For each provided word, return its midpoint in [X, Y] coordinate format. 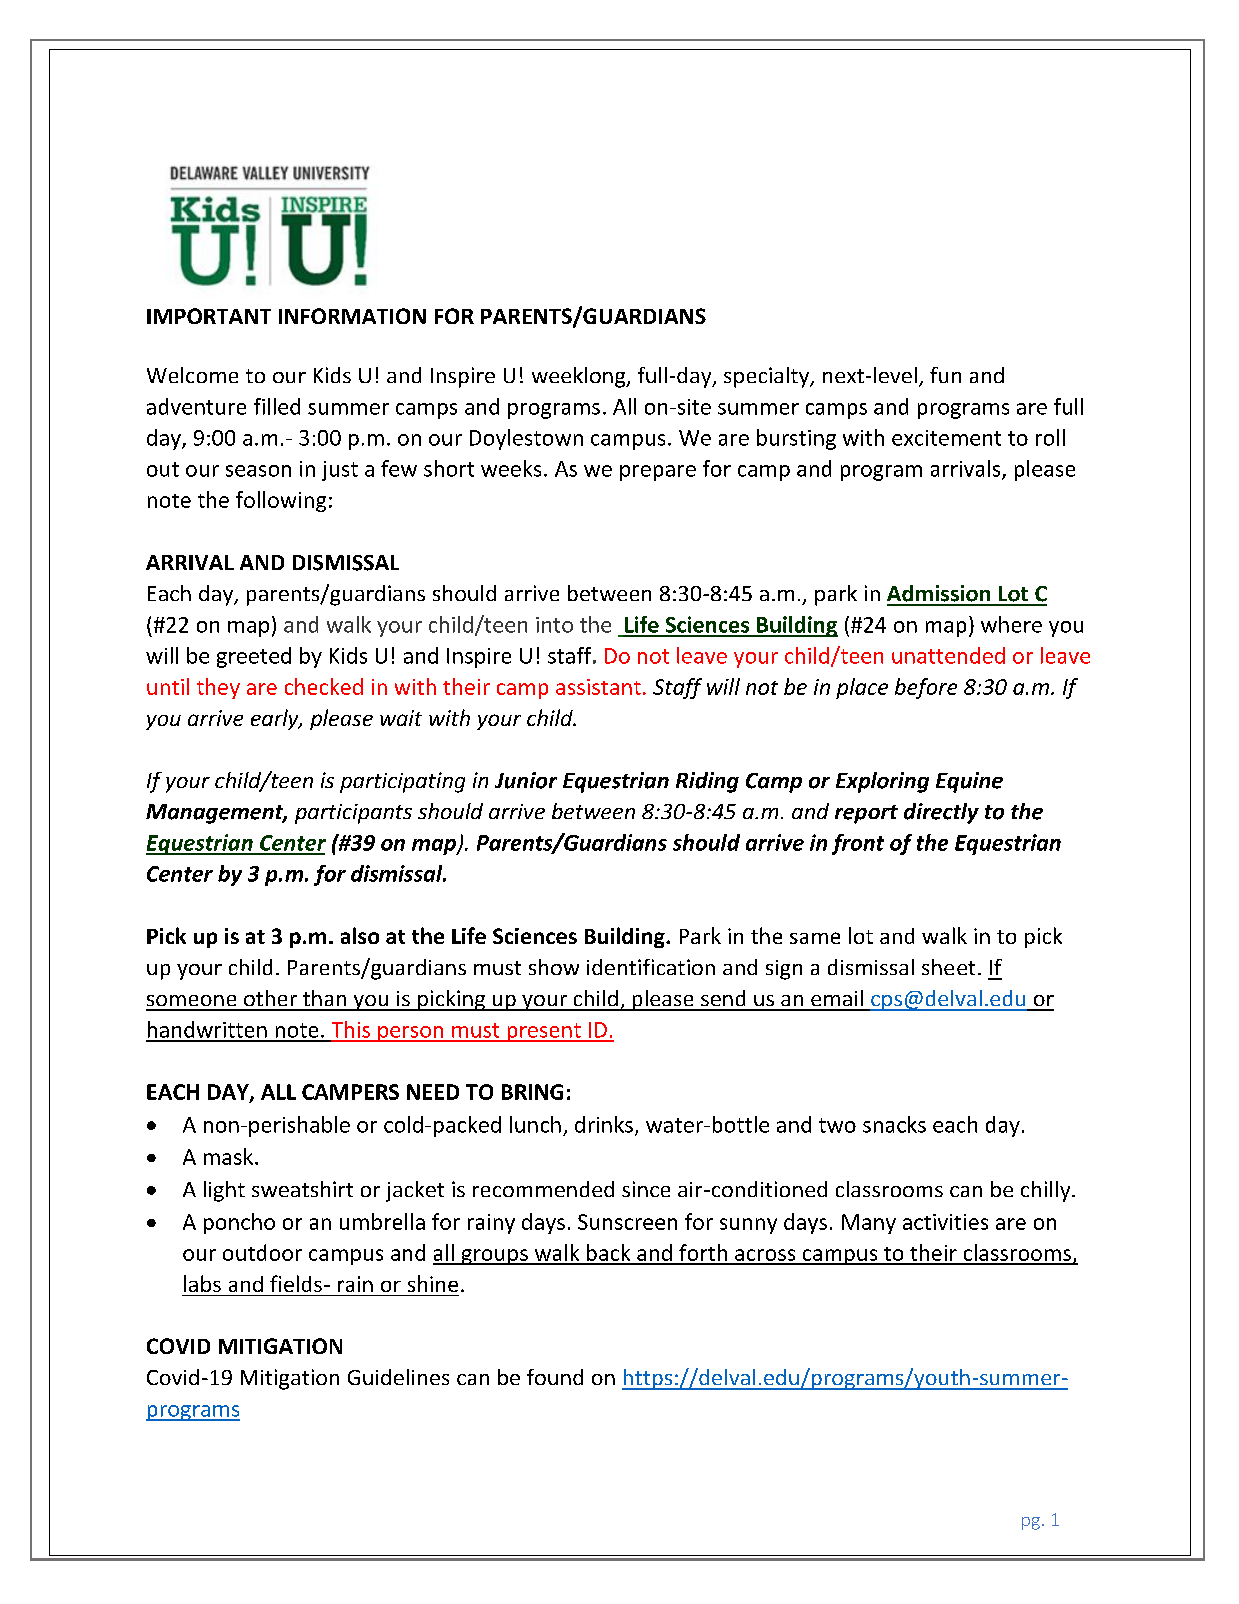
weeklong [580, 377]
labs [202, 1283]
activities [945, 1222]
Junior [526, 780]
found [555, 1377]
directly [941, 813]
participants [353, 814]
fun [945, 375]
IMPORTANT [209, 316]
